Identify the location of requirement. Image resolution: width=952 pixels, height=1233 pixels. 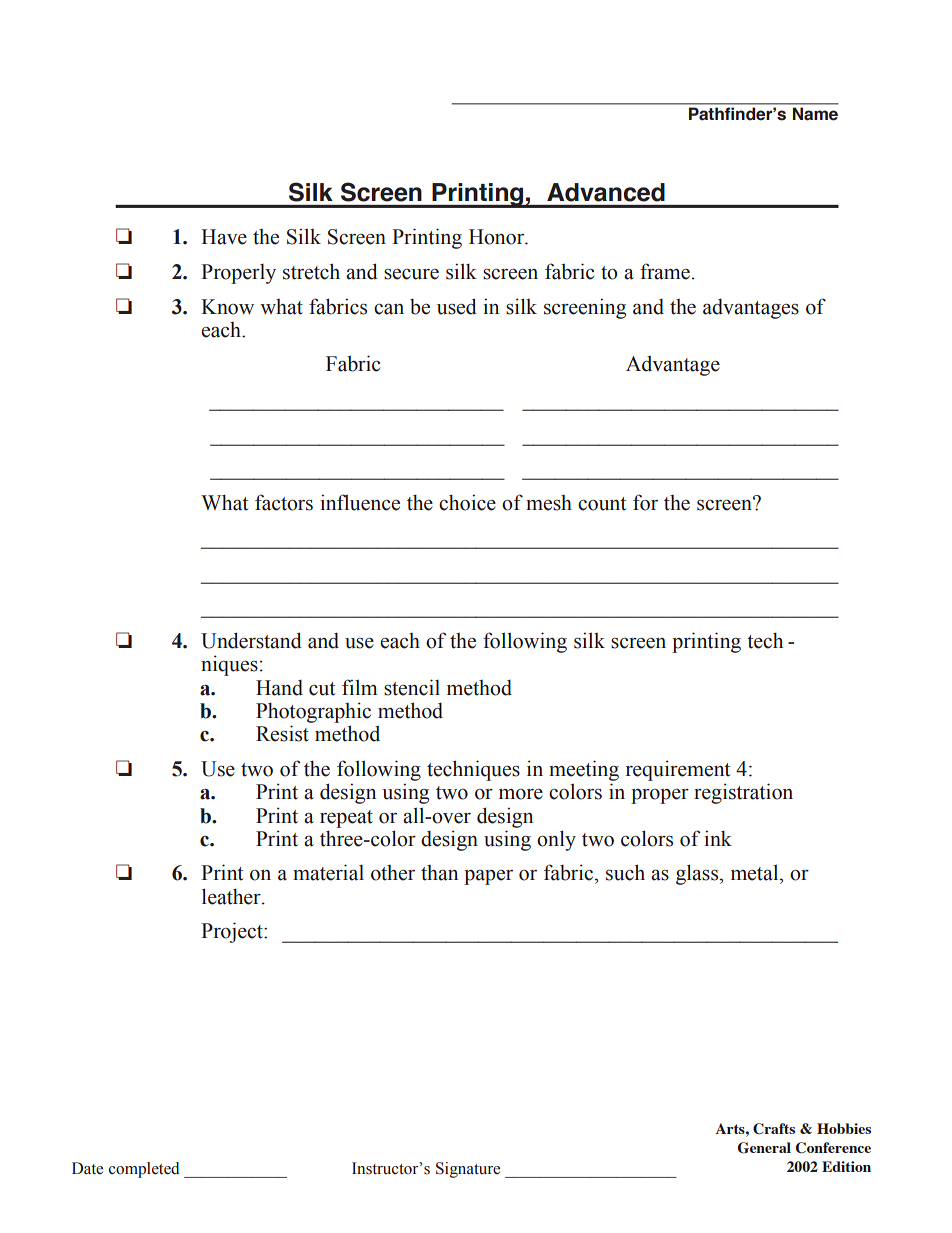
(678, 770).
